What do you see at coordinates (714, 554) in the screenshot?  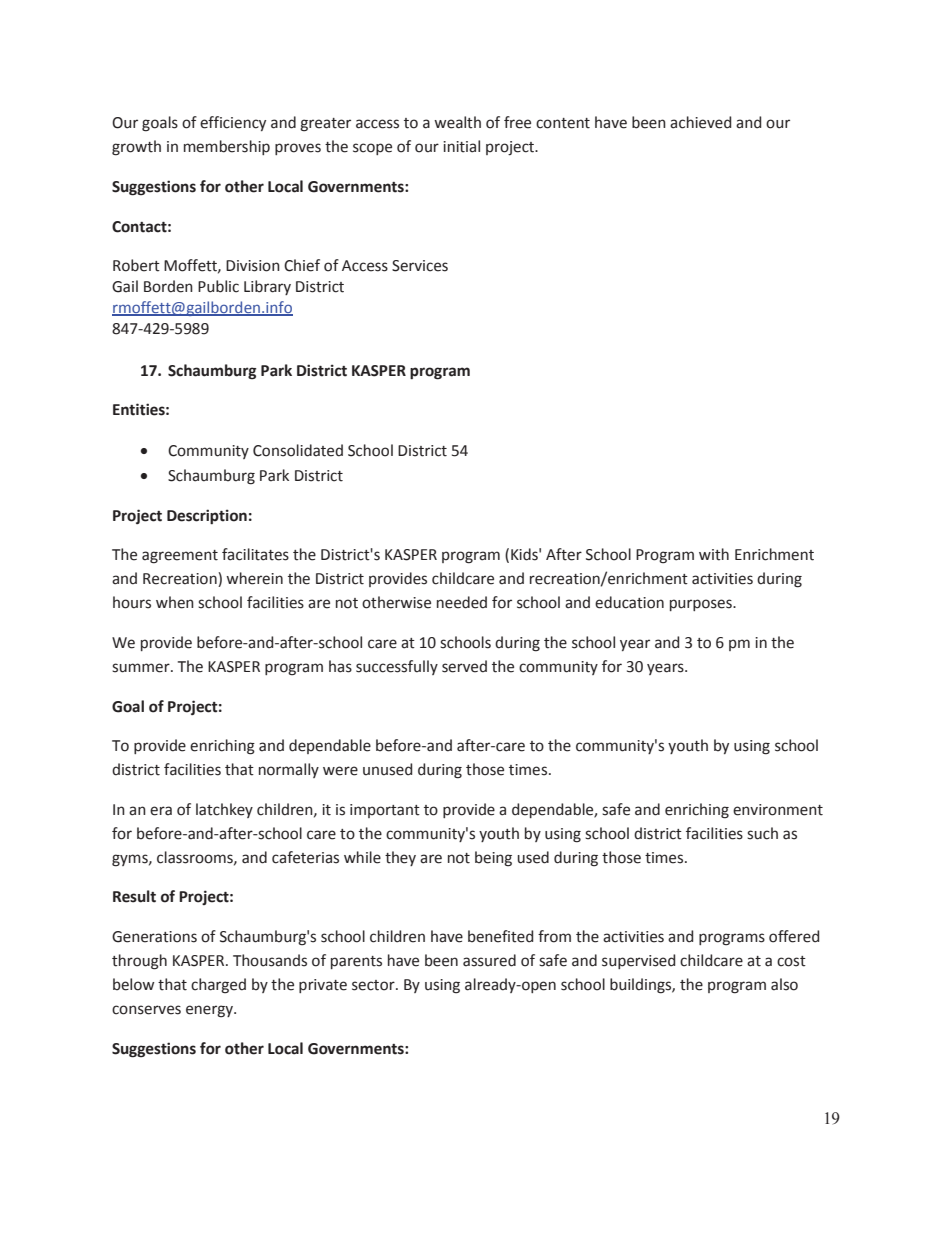 I see `with` at bounding box center [714, 554].
